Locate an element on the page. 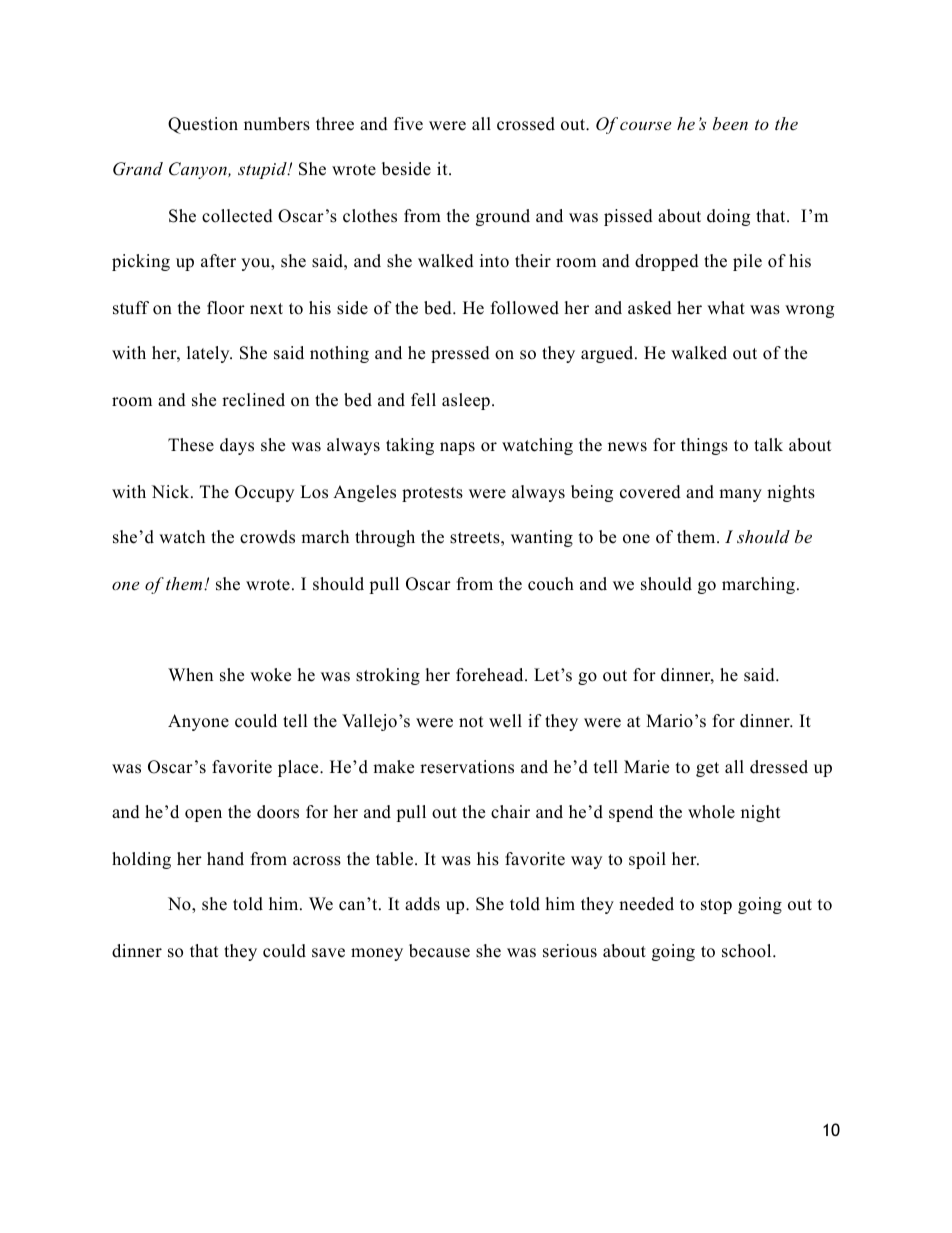 The image size is (952, 1233). crossed is located at coordinates (526, 124).
